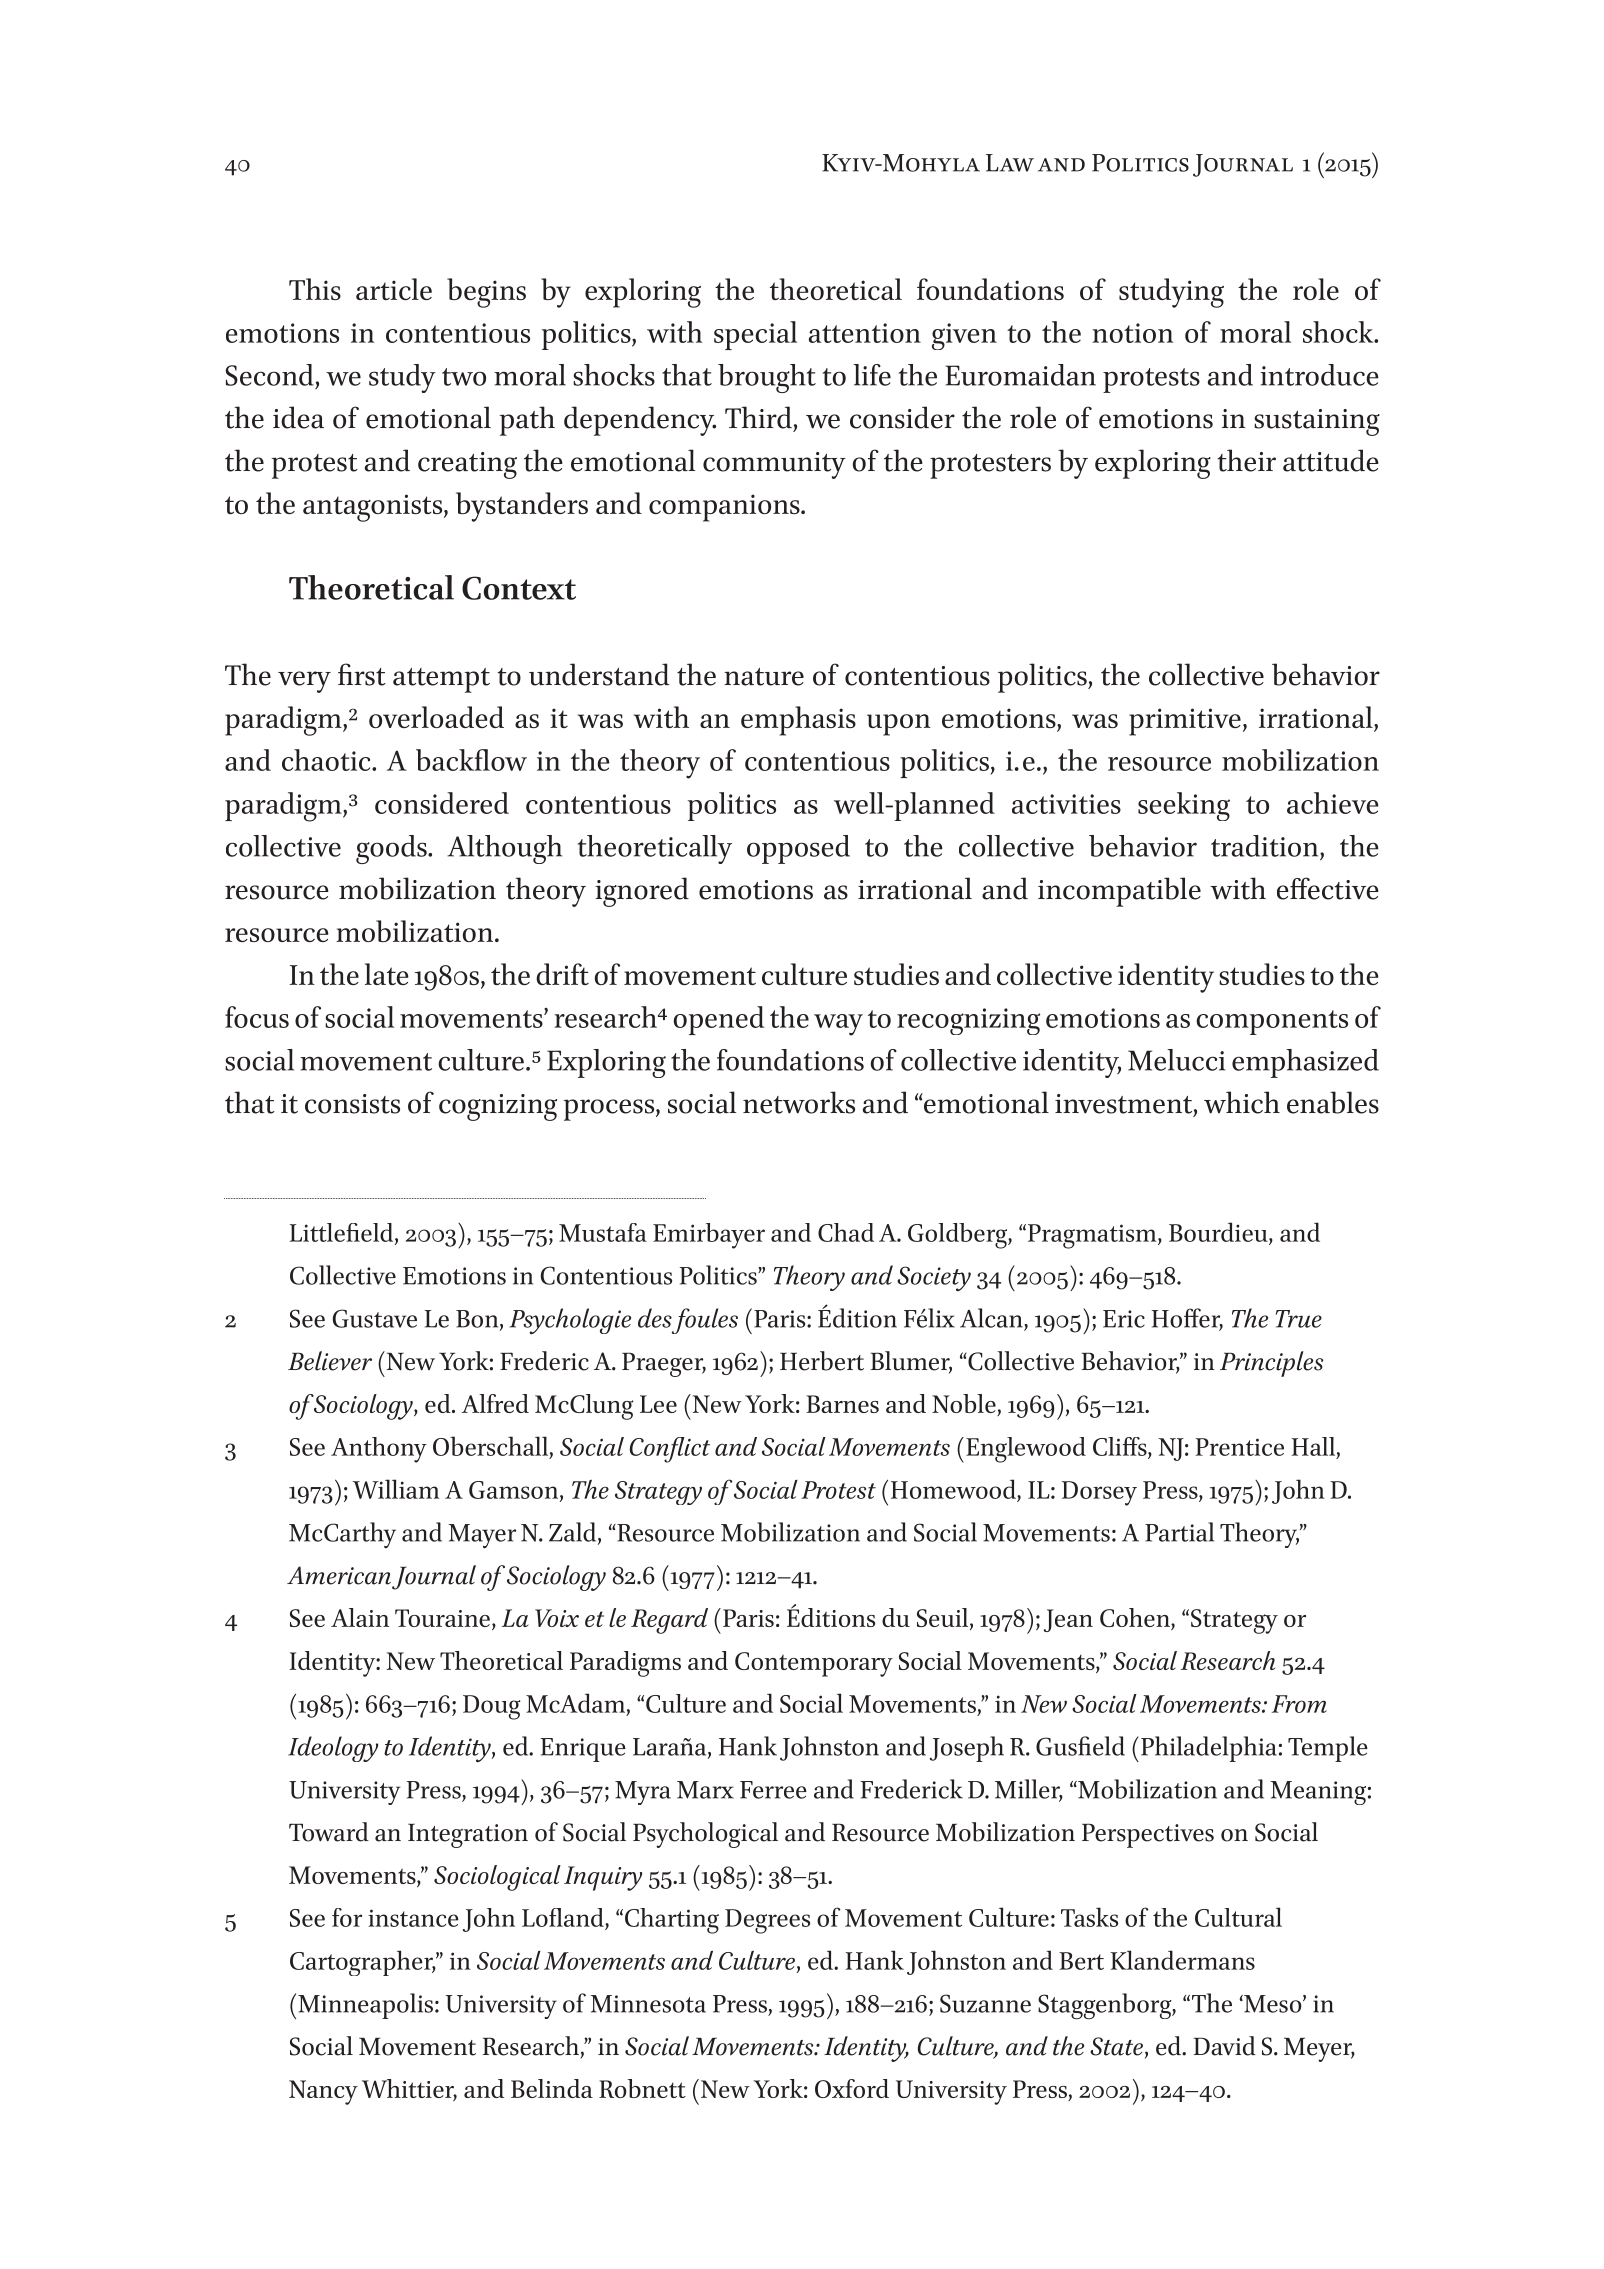 The width and height of the image is (1604, 2269). What do you see at coordinates (842, 1404) in the image?
I see `Barnes` at bounding box center [842, 1404].
